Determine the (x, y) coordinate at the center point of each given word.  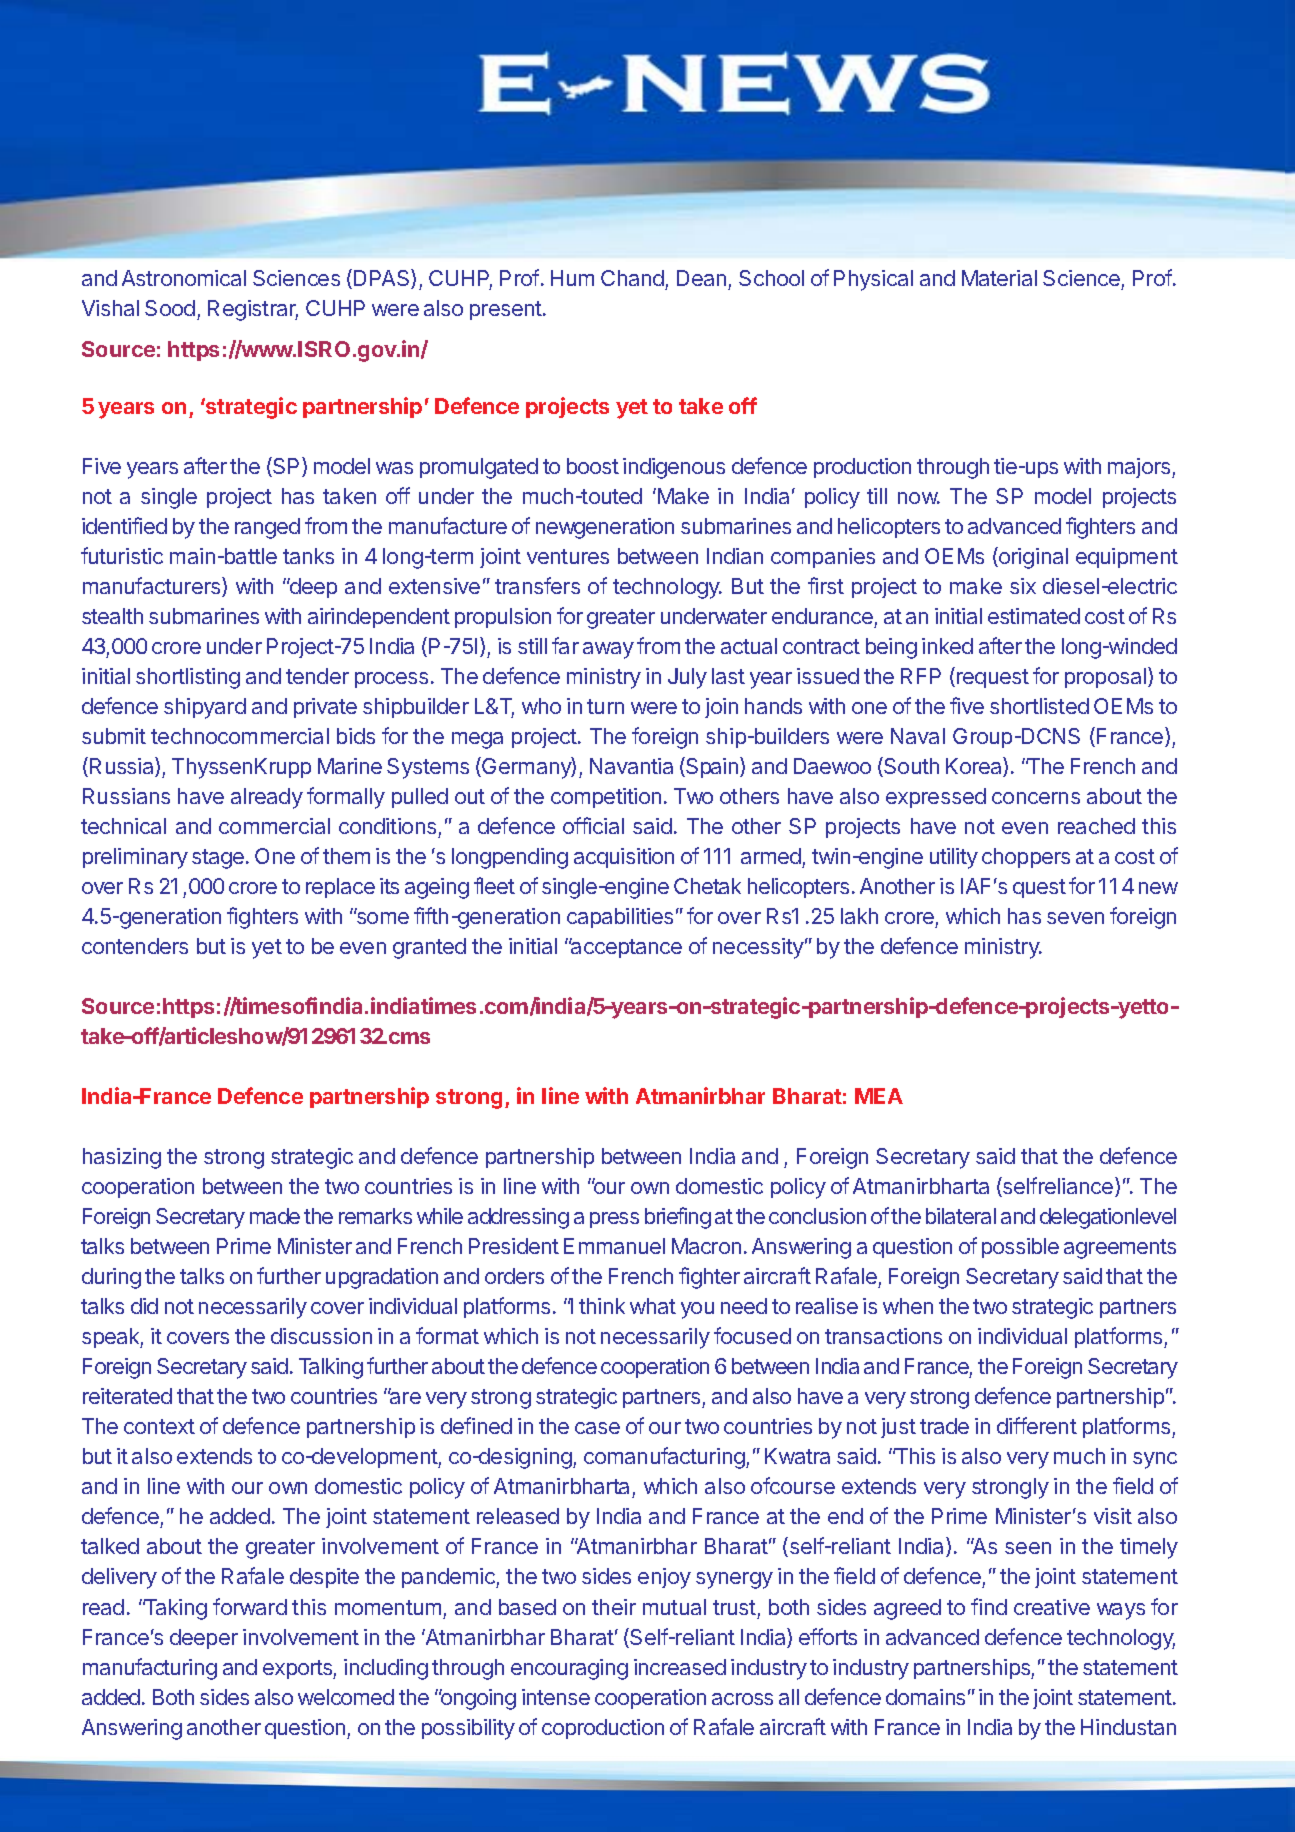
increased (680, 1667)
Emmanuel (614, 1246)
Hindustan (1128, 1727)
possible (1020, 1248)
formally (346, 798)
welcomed (346, 1697)
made (275, 1216)
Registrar (253, 310)
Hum (572, 278)
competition (606, 798)
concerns (1036, 798)
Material (999, 278)
